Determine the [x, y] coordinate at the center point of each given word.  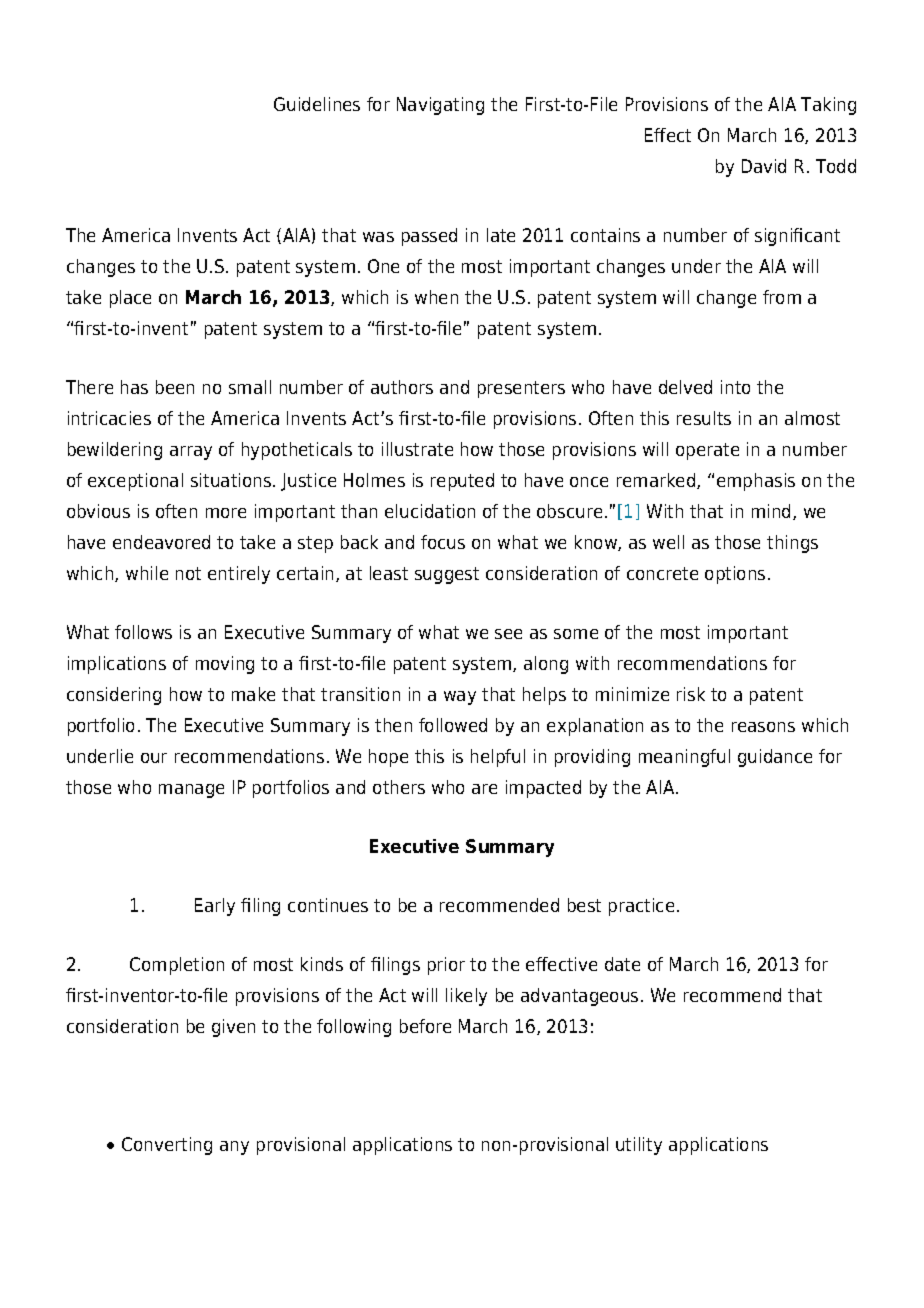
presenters [521, 389]
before [425, 1026]
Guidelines [317, 104]
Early [215, 907]
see [508, 634]
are [484, 789]
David [764, 166]
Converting [167, 1146]
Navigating [440, 106]
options [735, 575]
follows [143, 632]
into [735, 387]
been [175, 387]
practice [641, 907]
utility [639, 1146]
